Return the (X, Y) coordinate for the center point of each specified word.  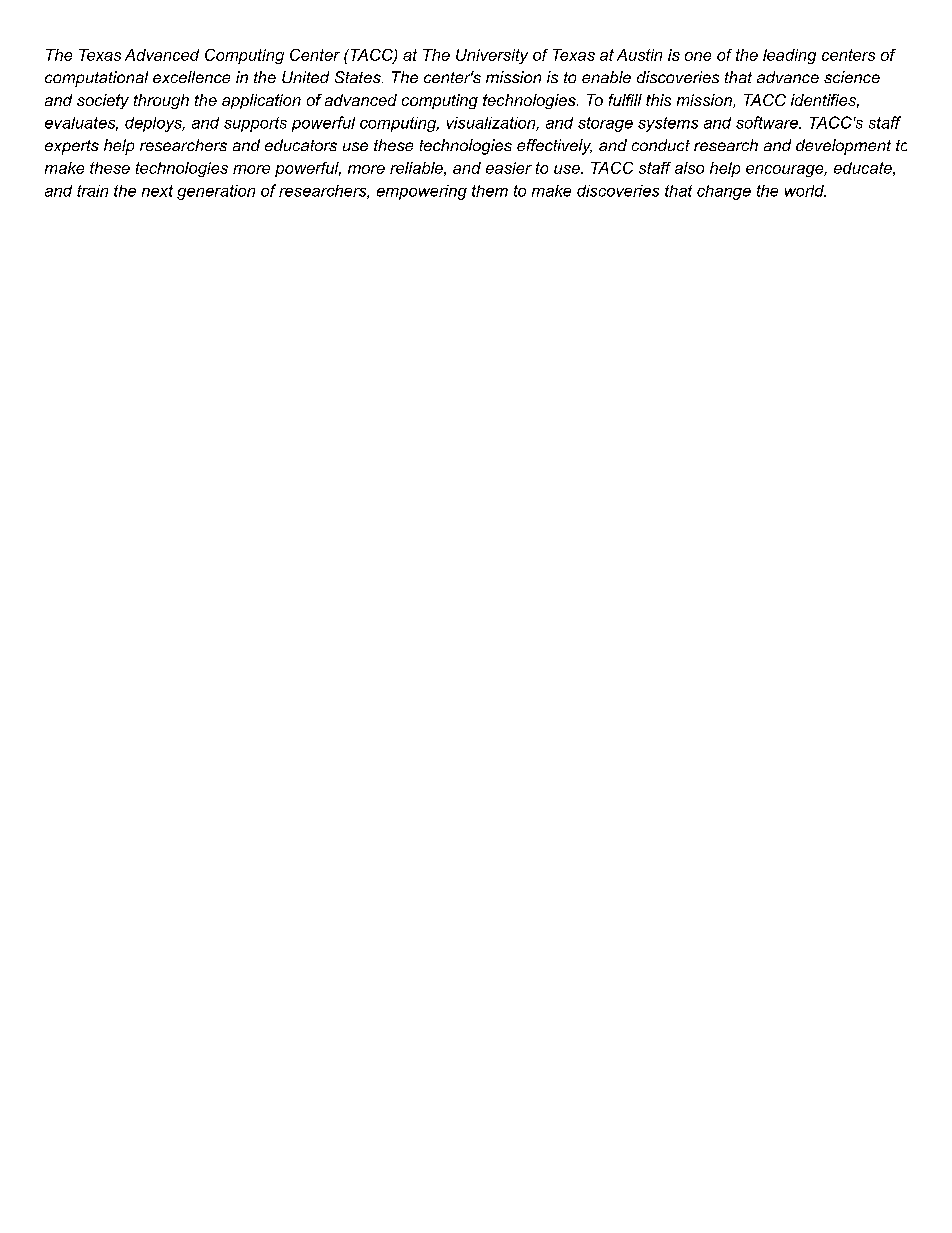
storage (605, 124)
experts (72, 147)
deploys (154, 124)
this (658, 100)
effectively (554, 147)
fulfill (625, 100)
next (157, 191)
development (843, 147)
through (161, 101)
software (768, 122)
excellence (191, 77)
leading (789, 56)
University (492, 56)
